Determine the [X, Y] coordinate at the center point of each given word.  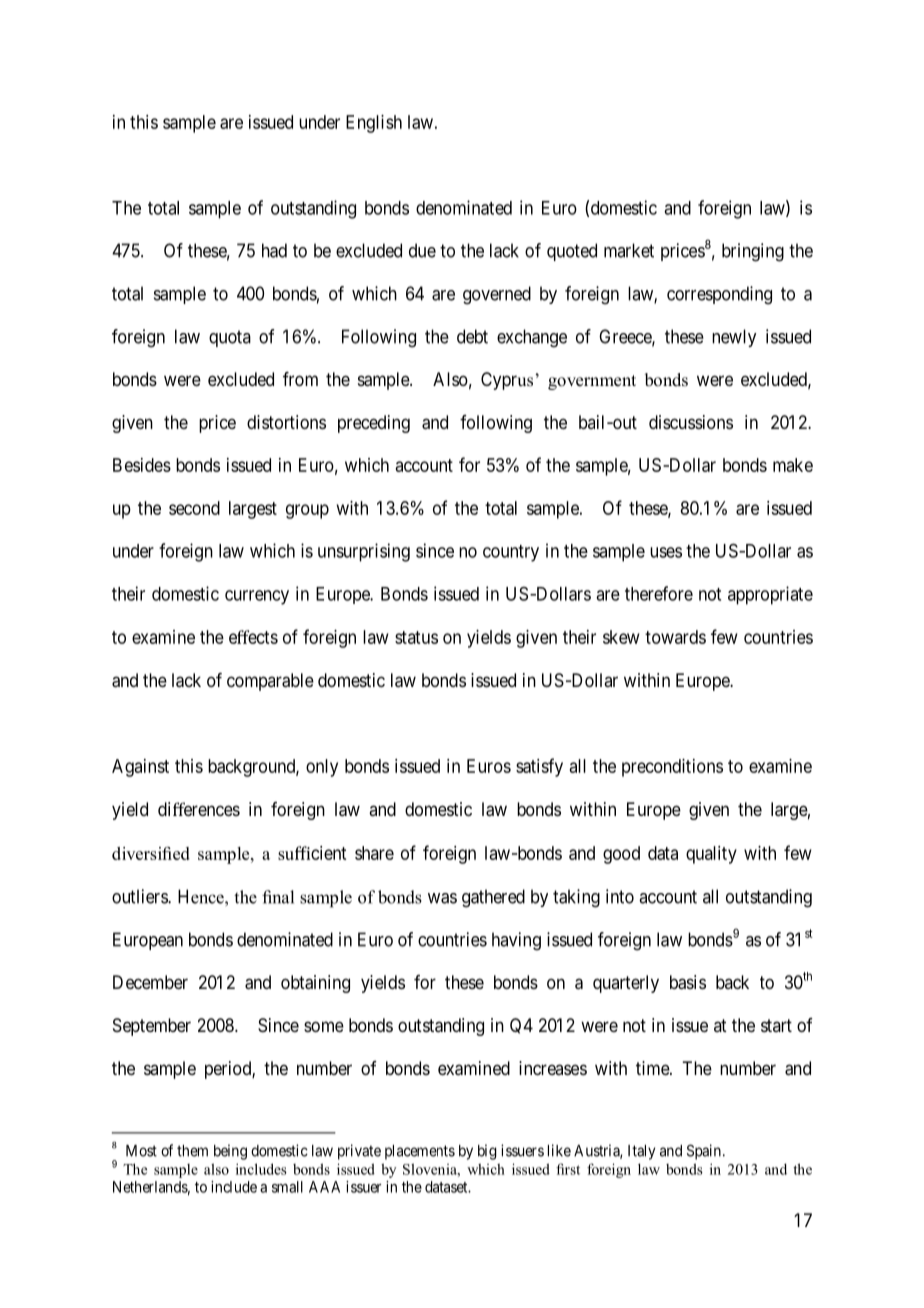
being [230, 1152]
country [511, 553]
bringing [753, 252]
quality [711, 855]
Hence [202, 896]
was [442, 898]
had [274, 250]
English [374, 124]
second [194, 508]
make [793, 465]
